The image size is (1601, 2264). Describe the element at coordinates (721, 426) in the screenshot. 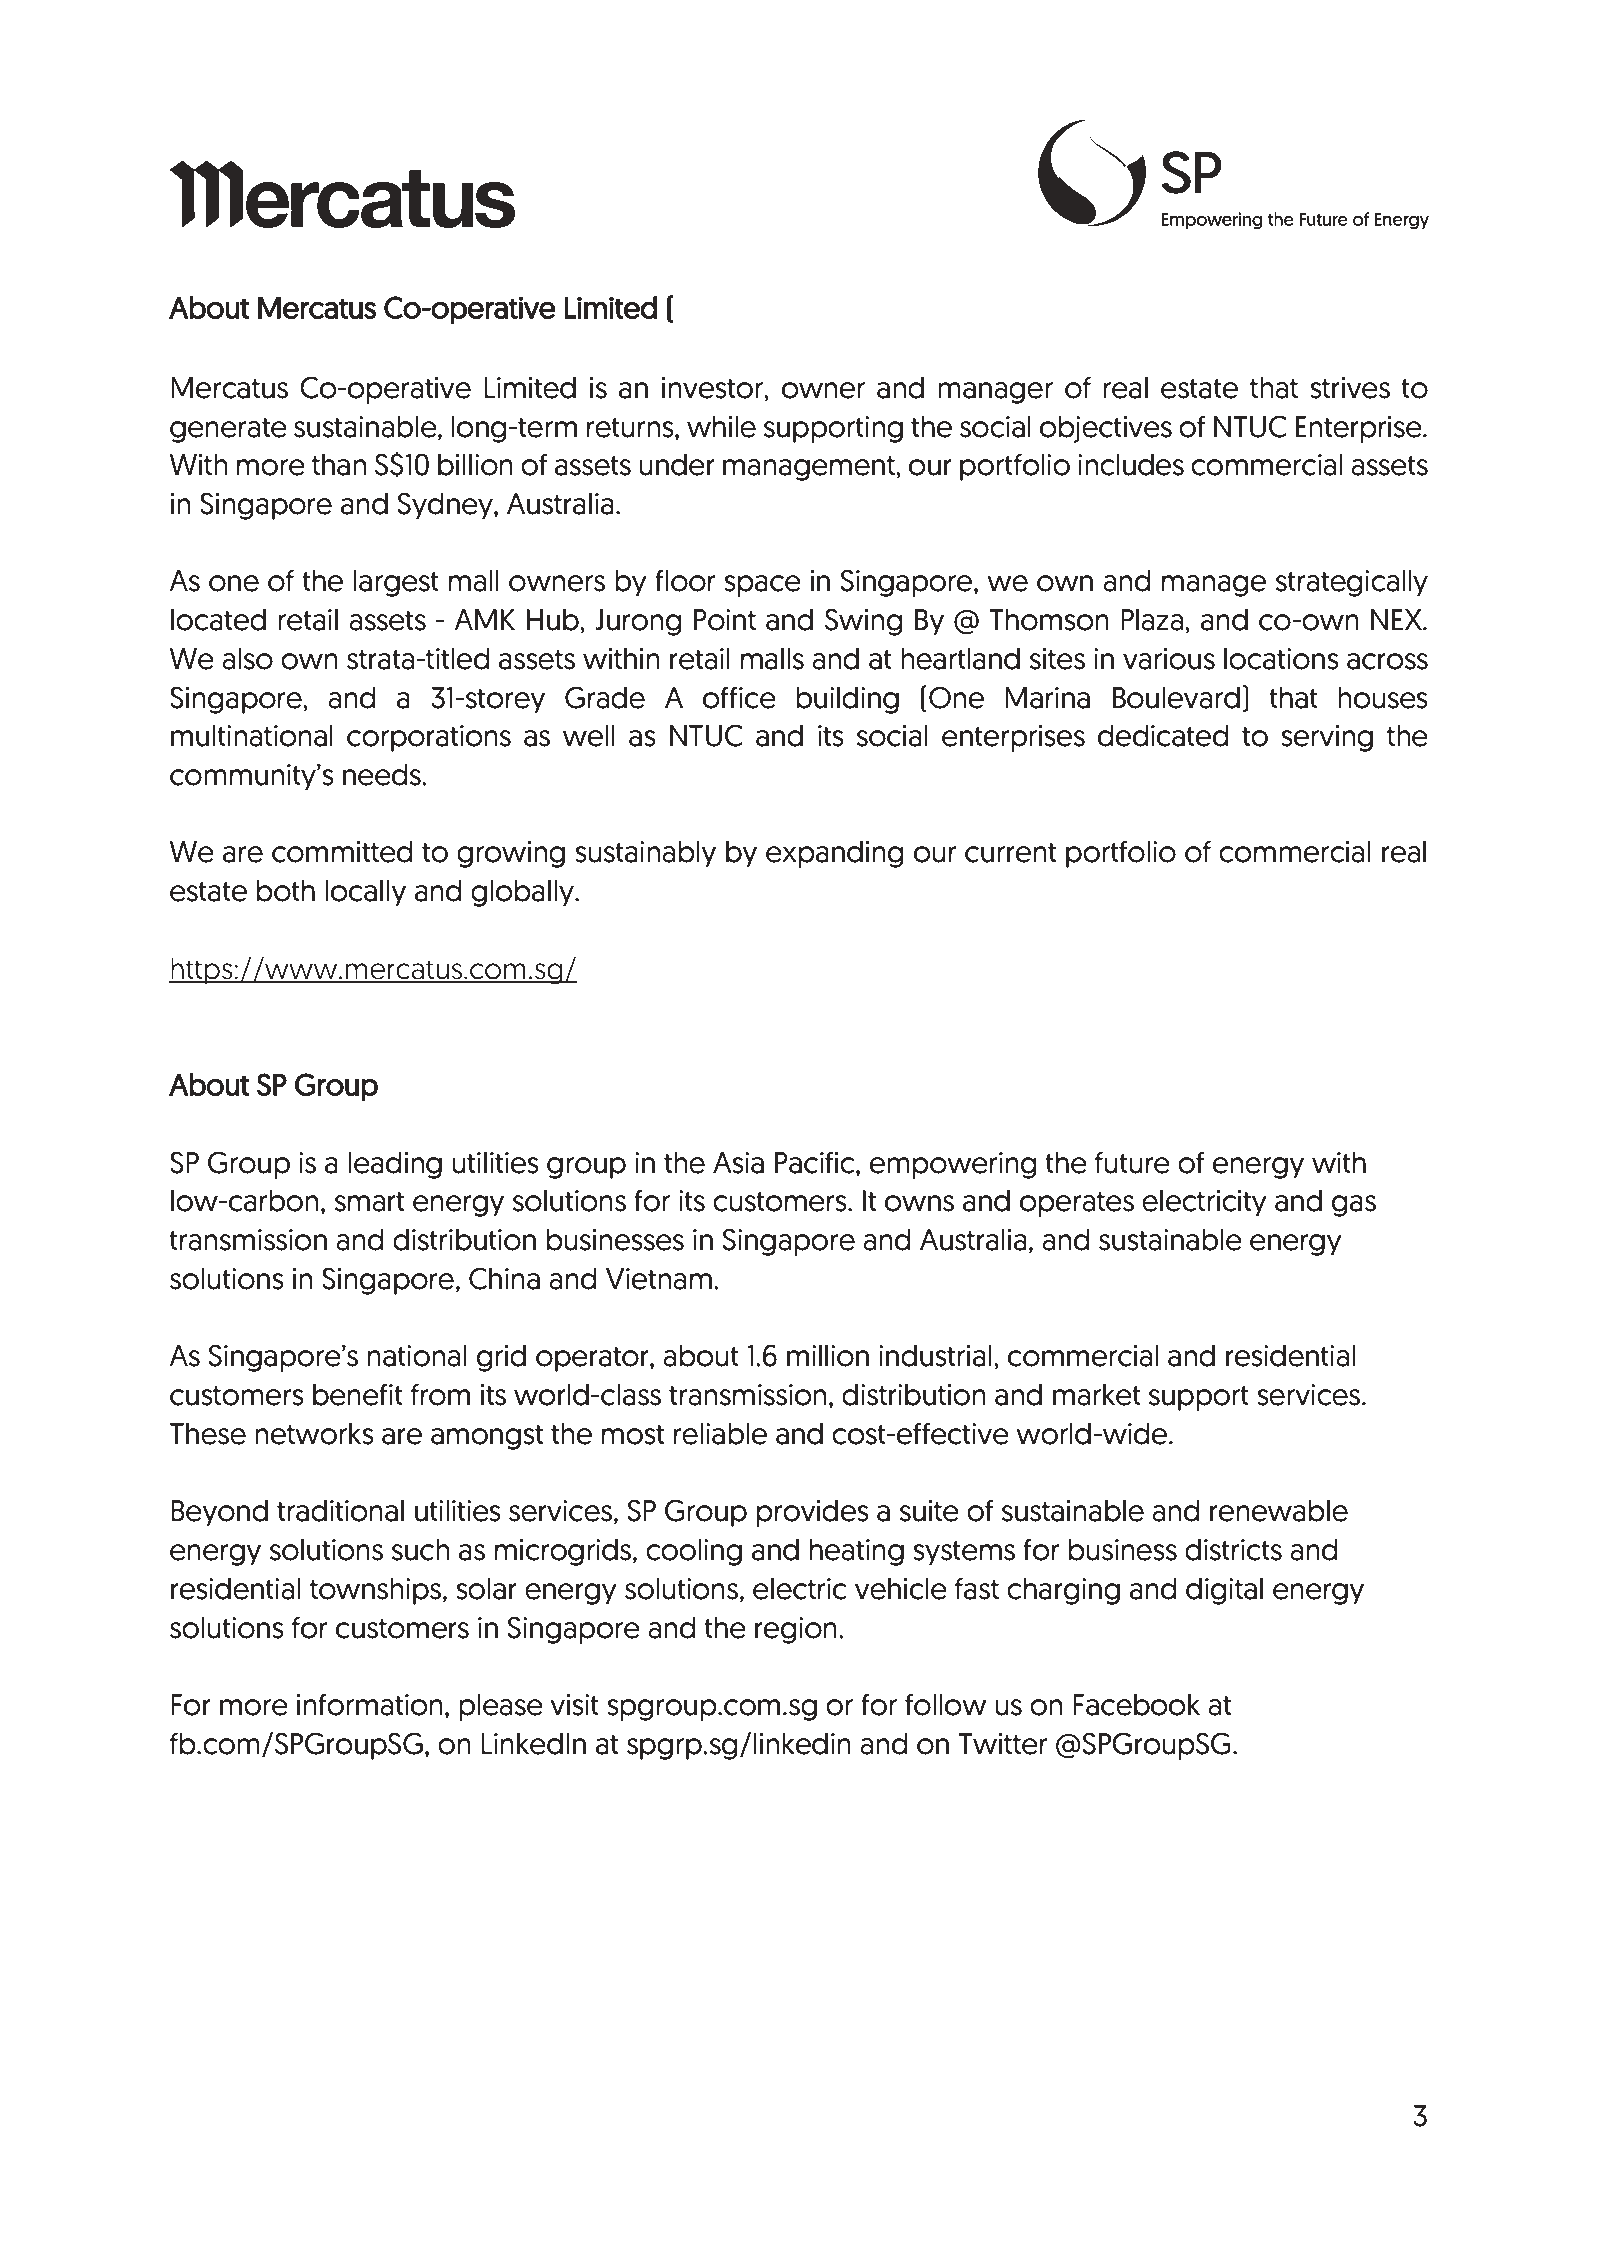

I see `while` at that location.
